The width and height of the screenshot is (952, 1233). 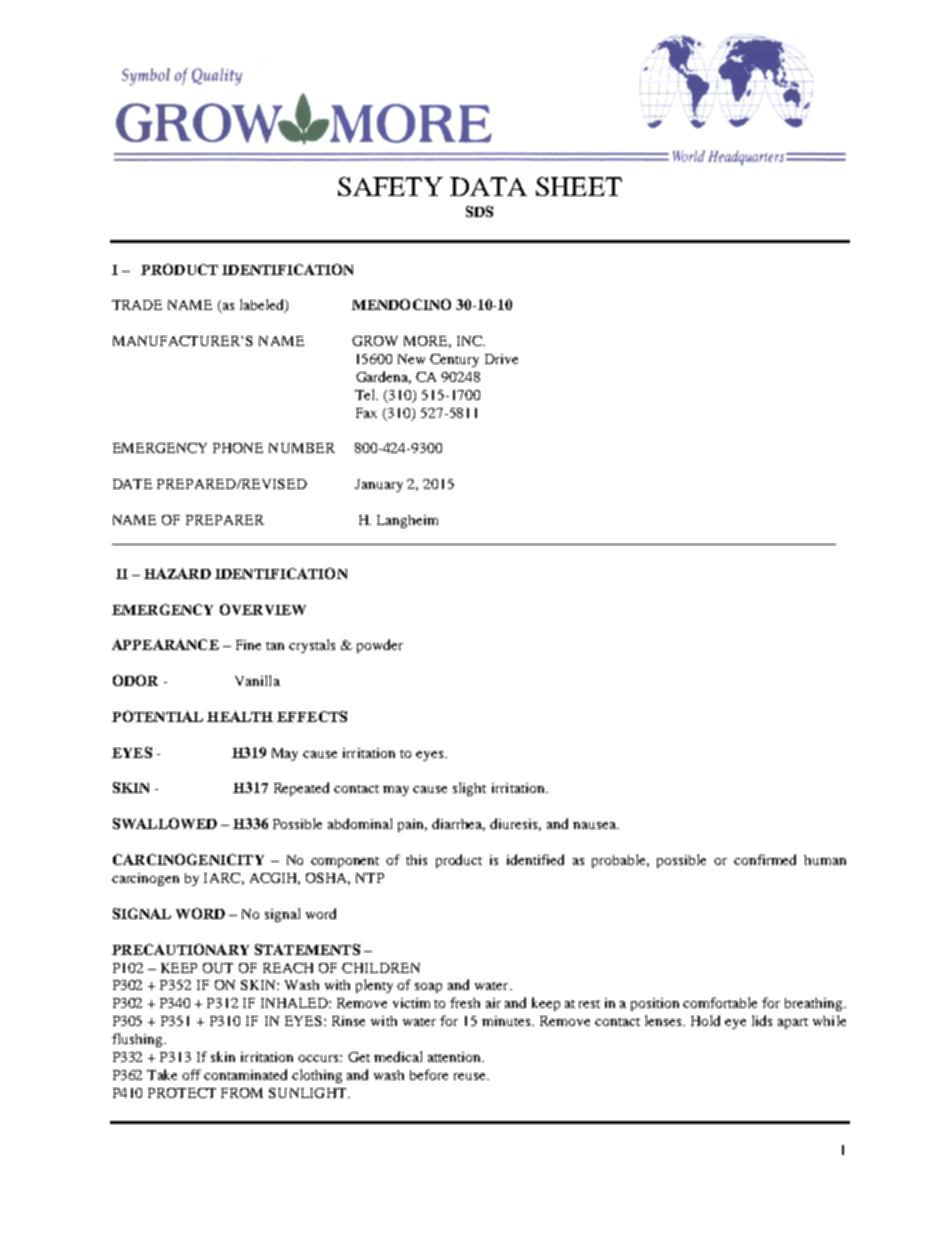 What do you see at coordinates (225, 520) in the screenshot?
I see `PREPARER` at bounding box center [225, 520].
